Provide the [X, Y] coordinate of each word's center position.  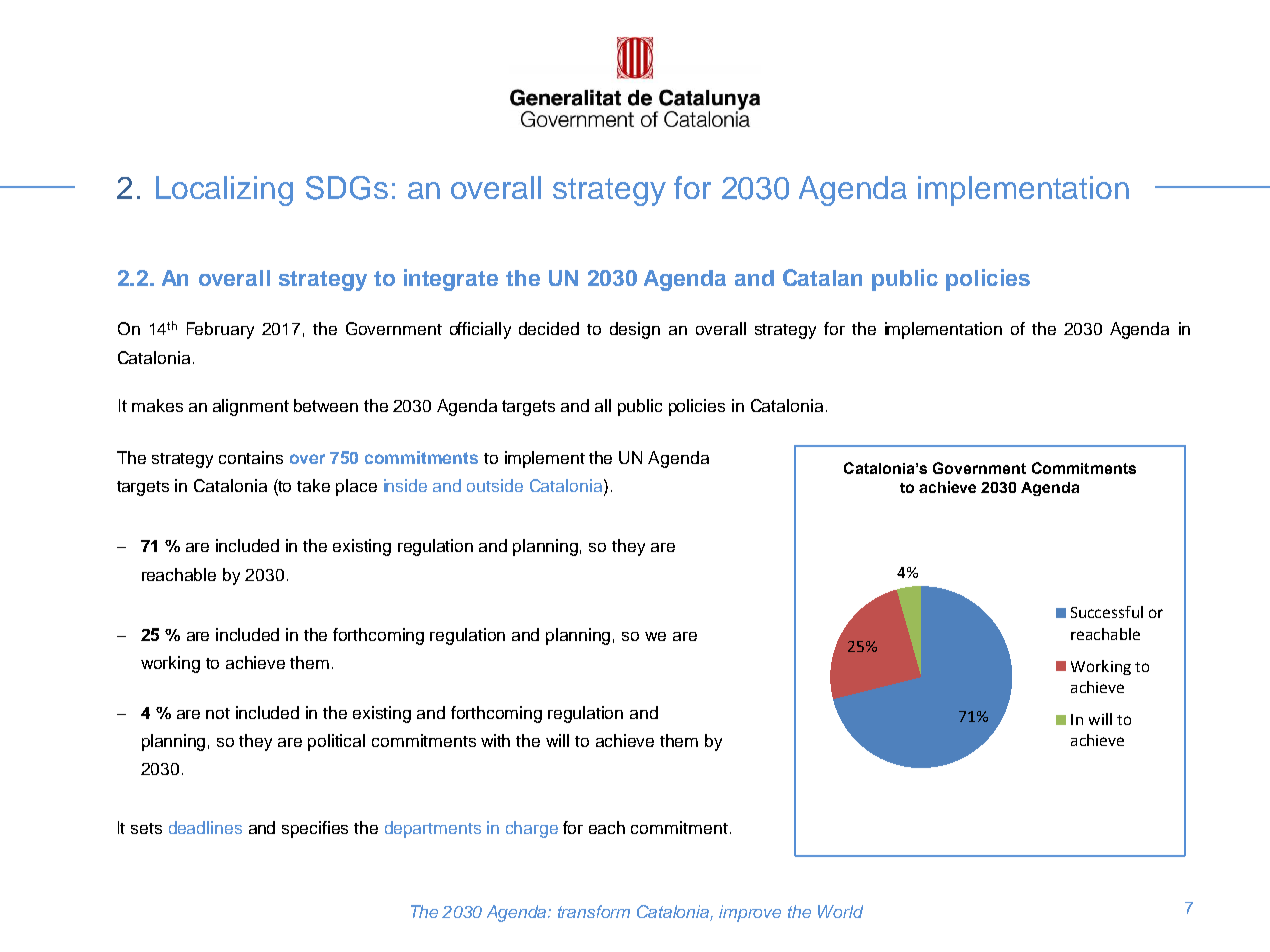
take [313, 485]
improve [750, 913]
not [218, 713]
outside [495, 485]
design [635, 330]
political [336, 742]
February [220, 330]
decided [549, 328]
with [495, 740]
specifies [315, 829]
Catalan [822, 277]
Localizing [224, 191]
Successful [1107, 612]
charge [532, 829]
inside [405, 485]
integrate [451, 280]
